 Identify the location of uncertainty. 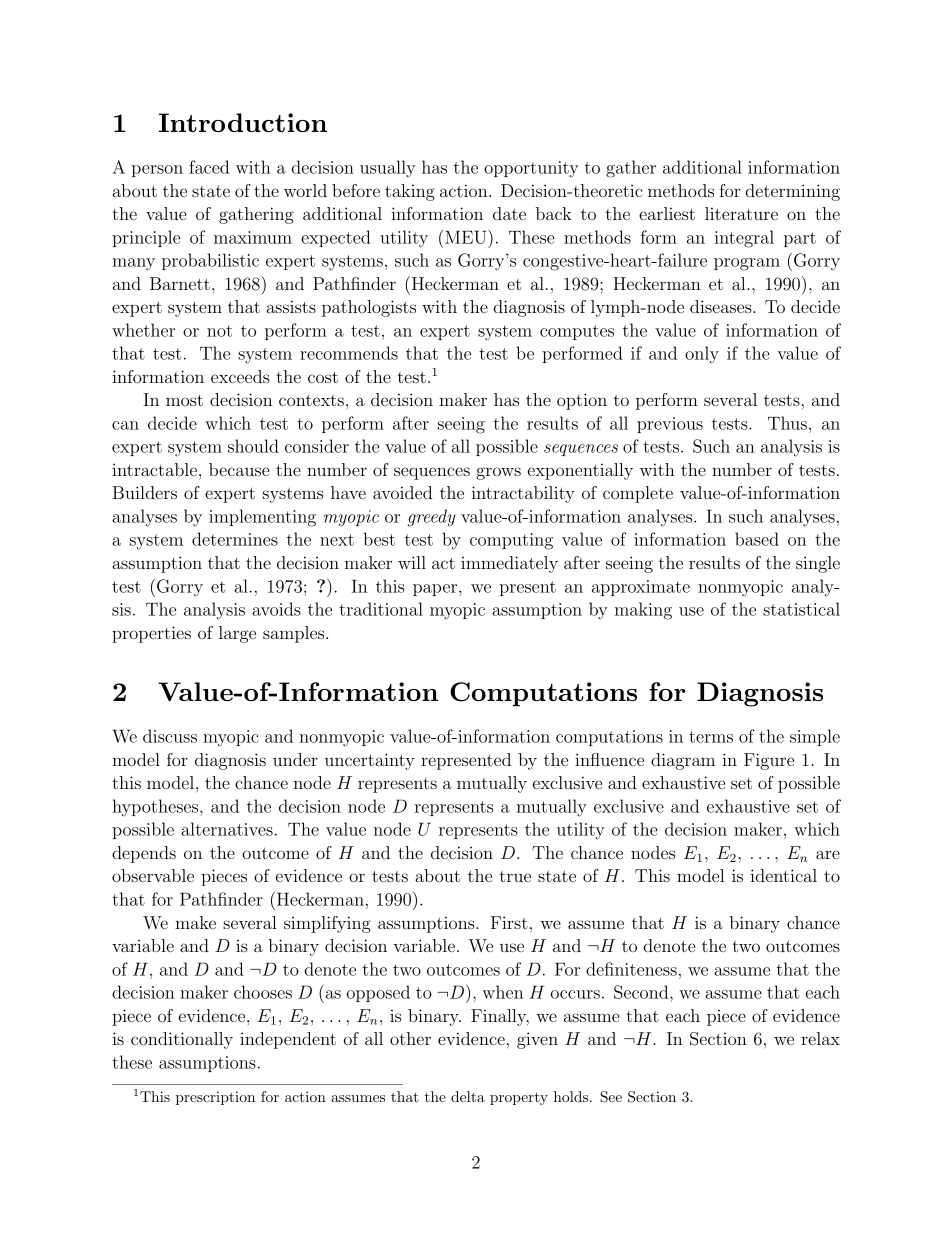
(370, 761).
